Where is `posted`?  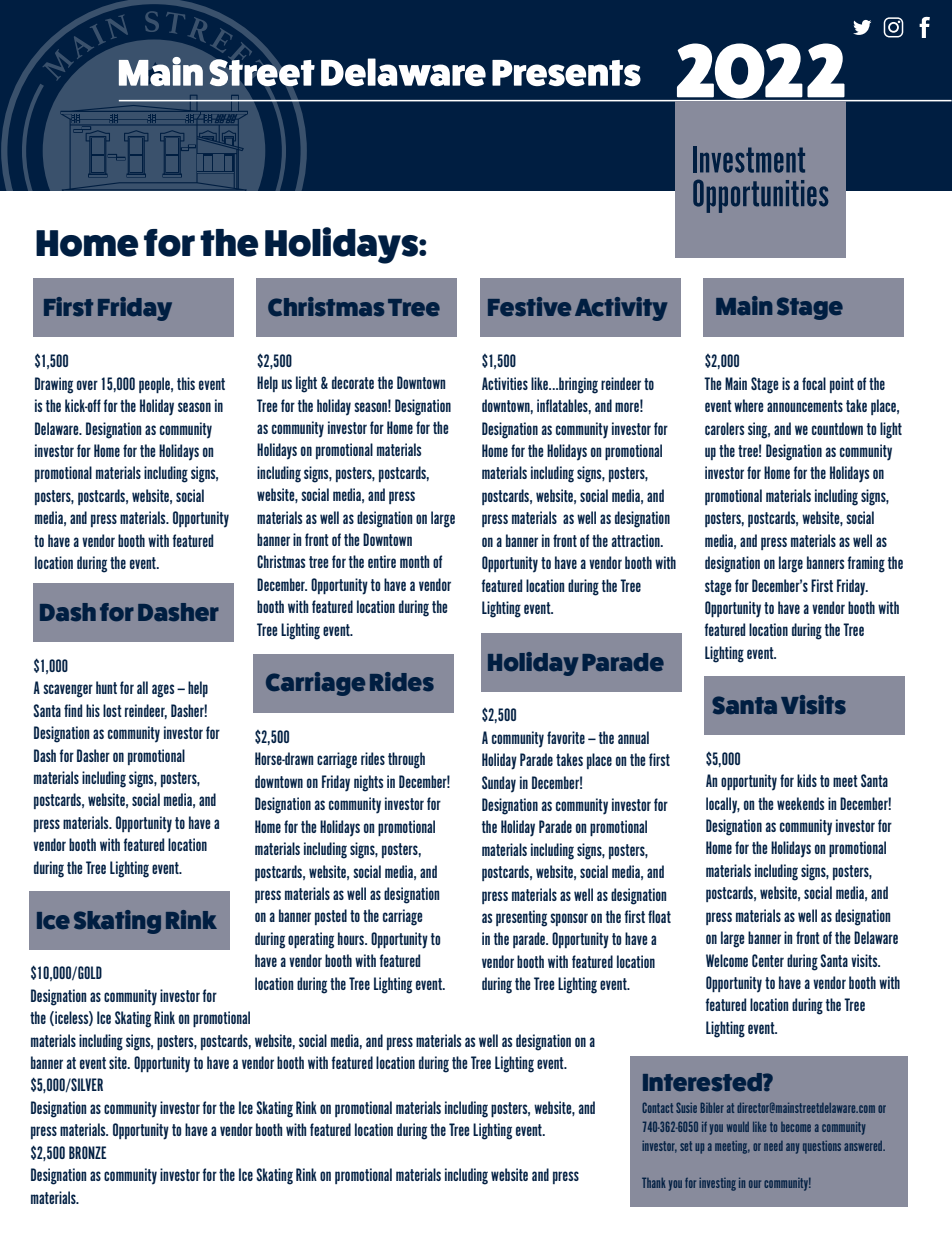
posted is located at coordinates (331, 917).
